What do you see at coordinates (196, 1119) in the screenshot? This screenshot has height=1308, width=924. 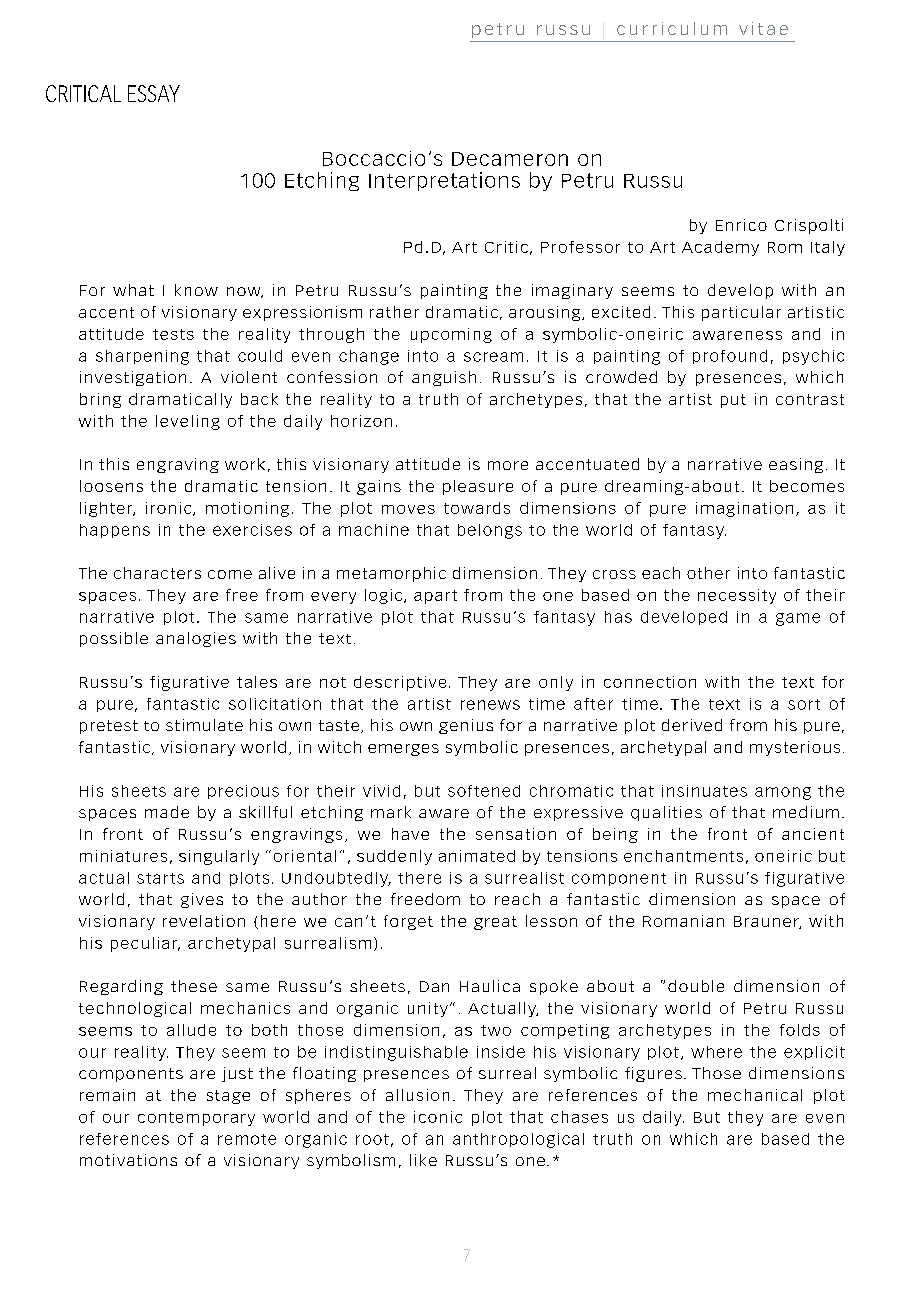 I see `contemporary` at bounding box center [196, 1119].
